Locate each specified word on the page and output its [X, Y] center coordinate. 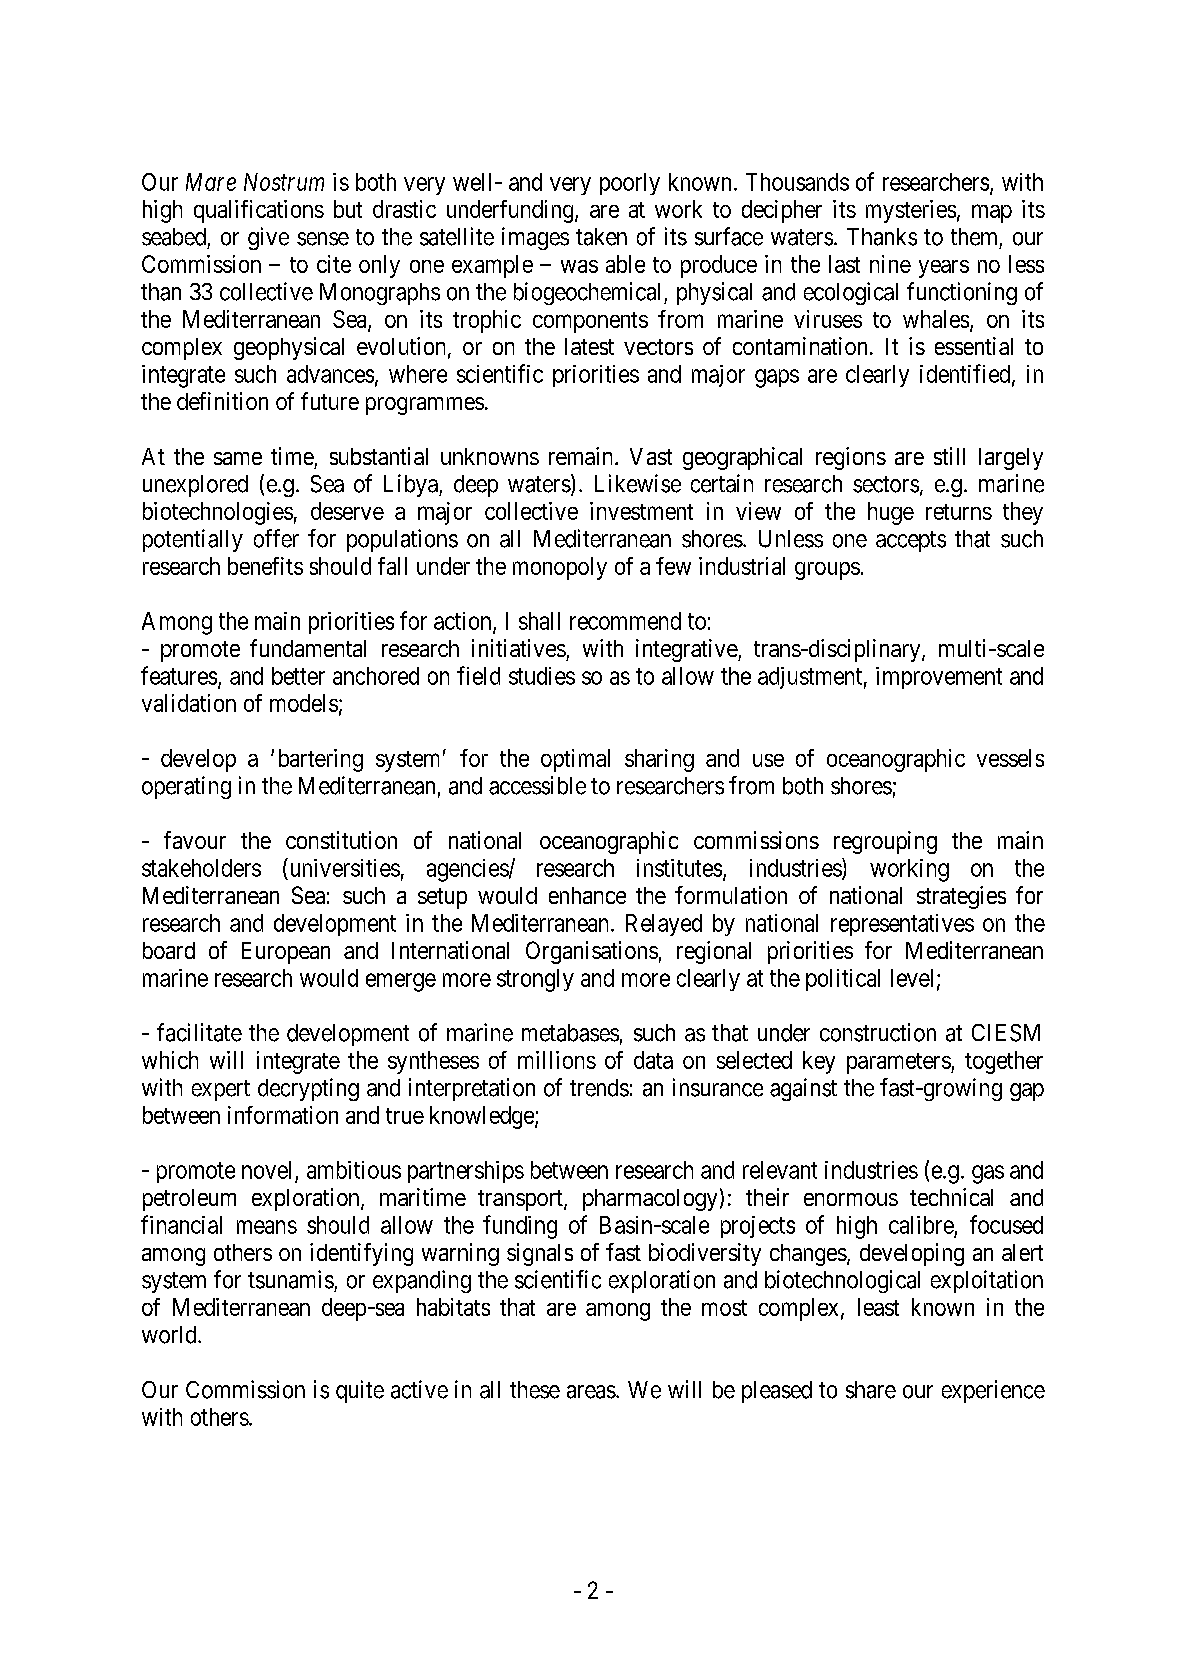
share [871, 1390]
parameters [899, 1063]
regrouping [885, 842]
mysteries [911, 211]
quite [360, 1391]
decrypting [308, 1089]
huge [891, 513]
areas [591, 1392]
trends [599, 1088]
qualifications [259, 211]
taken [601, 237]
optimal [575, 760]
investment [641, 511]
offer [276, 538]
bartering [321, 760]
